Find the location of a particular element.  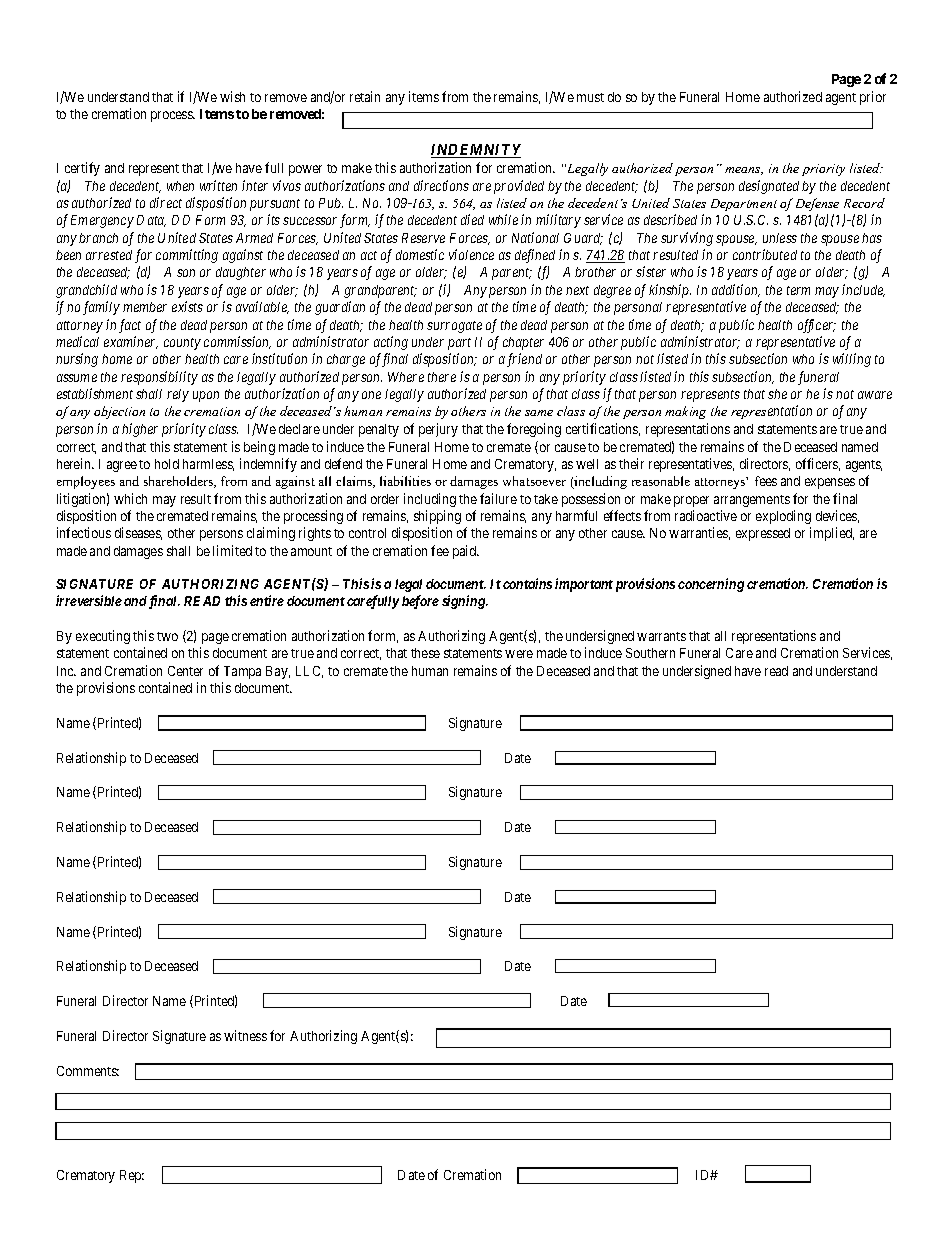

LLC is located at coordinates (309, 672).
